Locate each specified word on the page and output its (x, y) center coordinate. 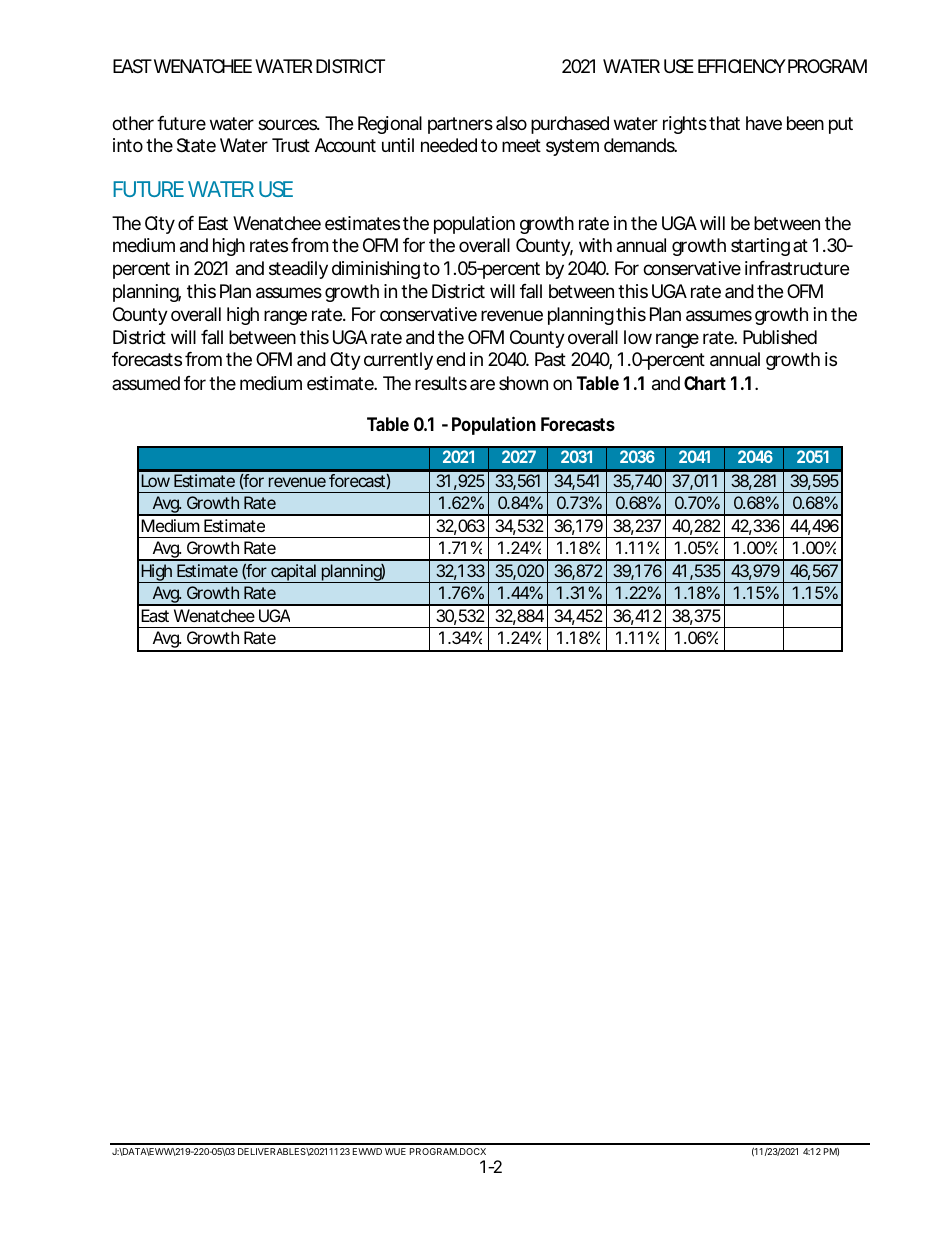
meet (521, 145)
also (511, 123)
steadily (298, 270)
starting (760, 247)
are (482, 384)
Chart (705, 383)
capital (294, 573)
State (196, 145)
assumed (146, 383)
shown (523, 383)
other (133, 123)
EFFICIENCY (742, 66)
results (441, 383)
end (450, 359)
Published (780, 337)
